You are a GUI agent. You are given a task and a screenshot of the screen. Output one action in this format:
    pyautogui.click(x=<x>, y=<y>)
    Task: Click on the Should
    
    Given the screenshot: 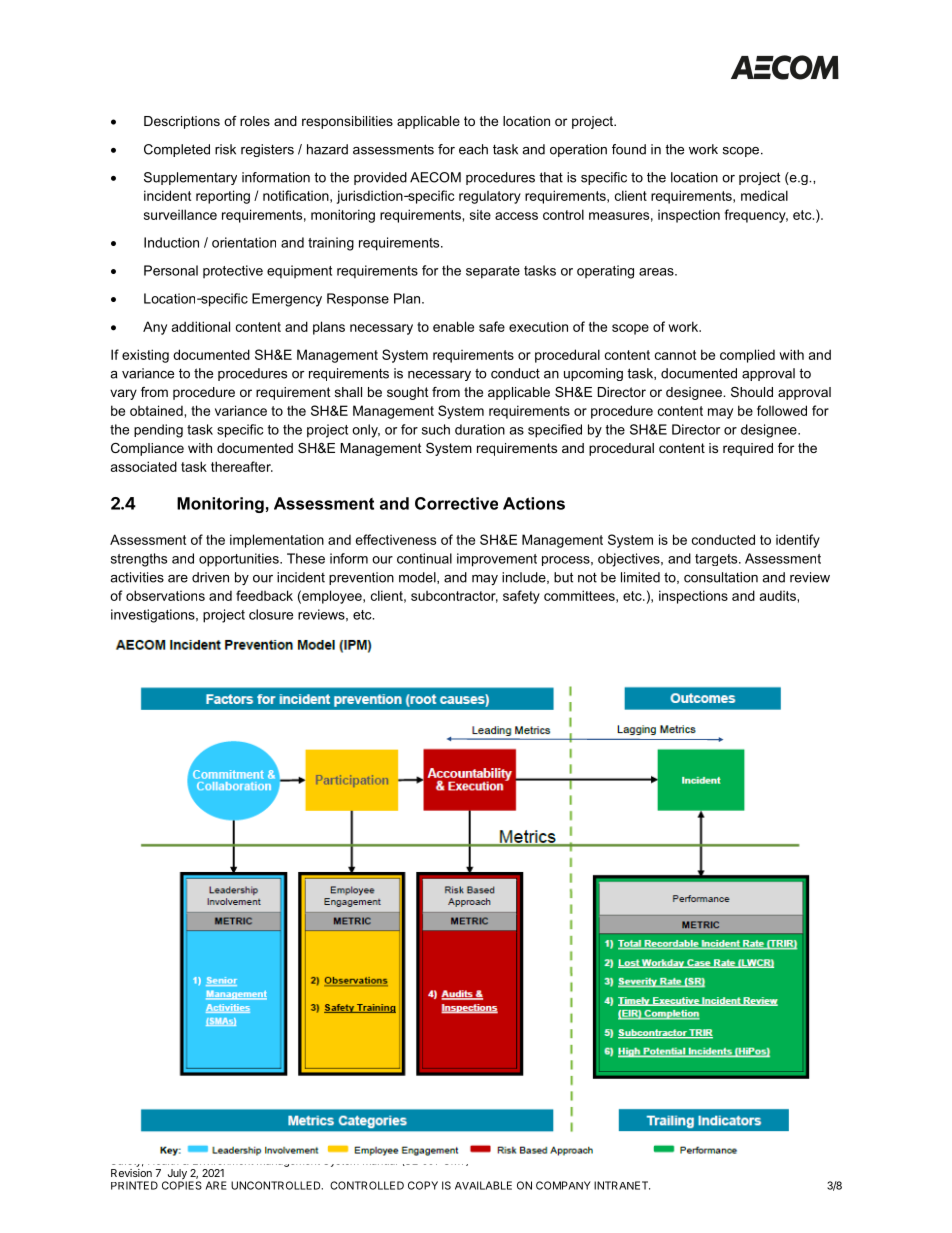 What is the action you would take?
    pyautogui.click(x=752, y=392)
